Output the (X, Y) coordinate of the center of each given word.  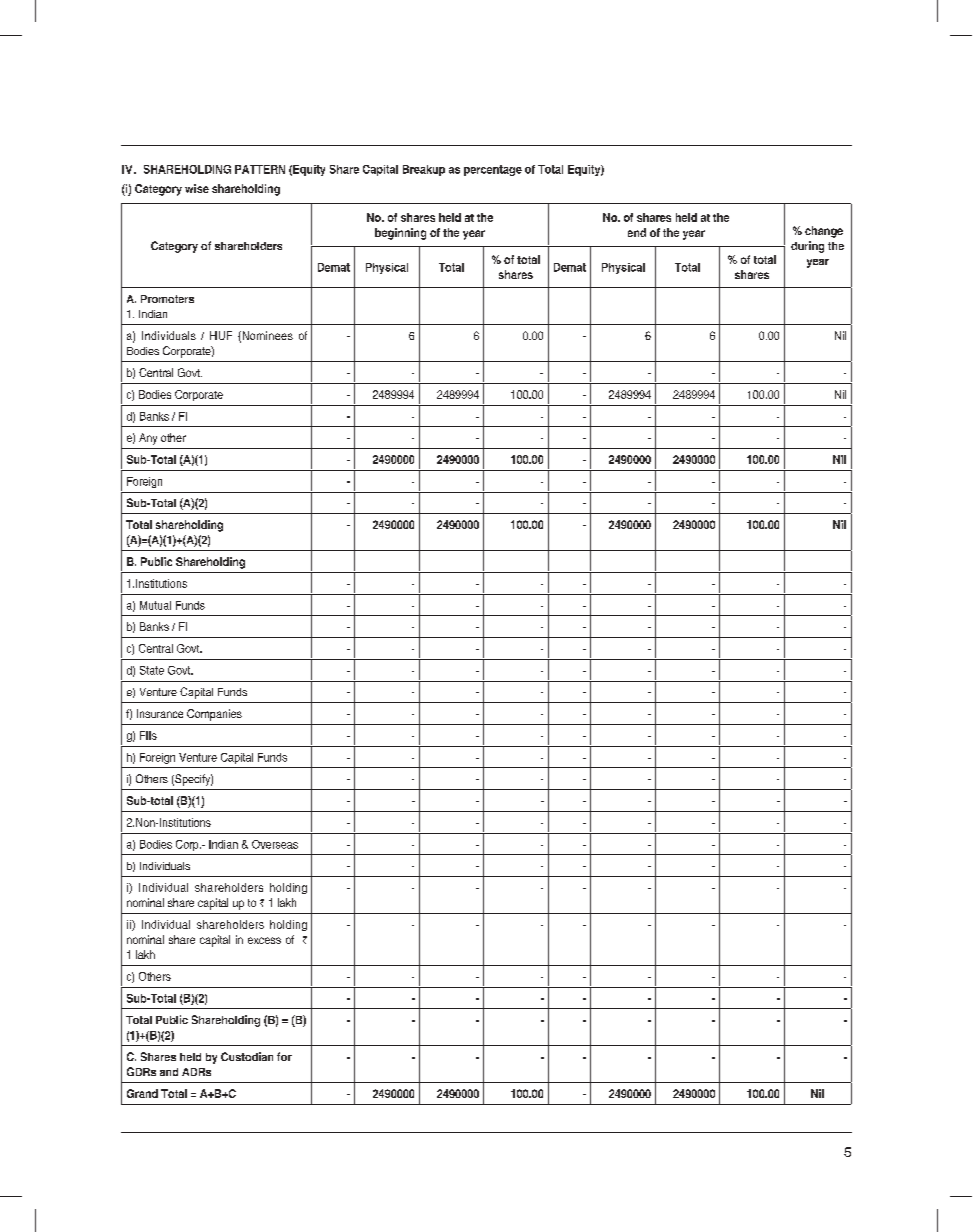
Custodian (247, 1056)
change (824, 232)
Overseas (275, 844)
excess (264, 940)
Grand (142, 1093)
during (807, 247)
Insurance (160, 713)
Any (148, 439)
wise (197, 188)
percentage (493, 170)
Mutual (155, 605)
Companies (214, 715)
